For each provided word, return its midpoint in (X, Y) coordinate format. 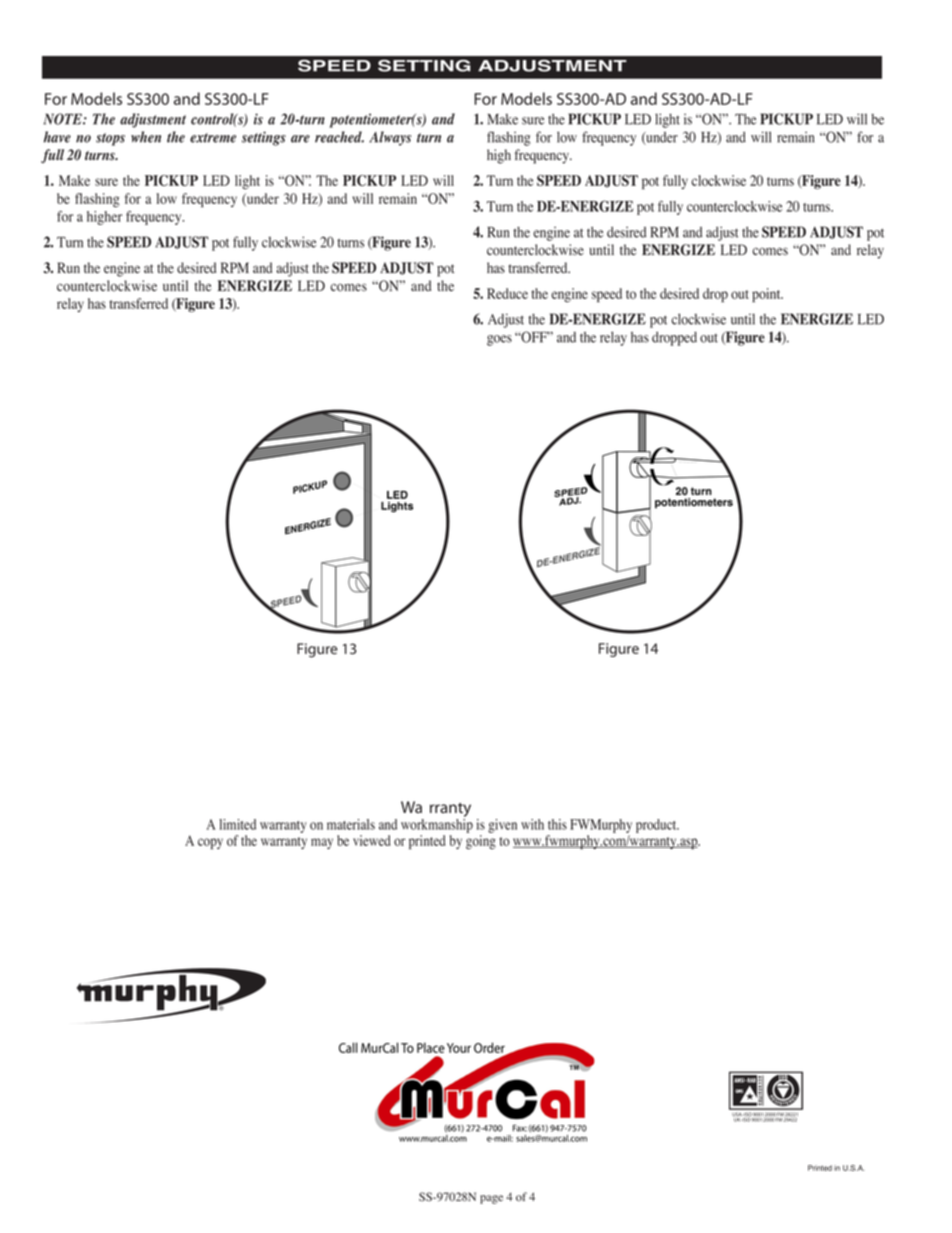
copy (210, 843)
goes (499, 340)
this (557, 824)
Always (390, 138)
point (767, 295)
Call (348, 1047)
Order (490, 1049)
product (657, 826)
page (491, 1199)
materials (351, 824)
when (146, 137)
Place (431, 1047)
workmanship (437, 824)
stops (110, 139)
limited (237, 824)
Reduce (507, 293)
